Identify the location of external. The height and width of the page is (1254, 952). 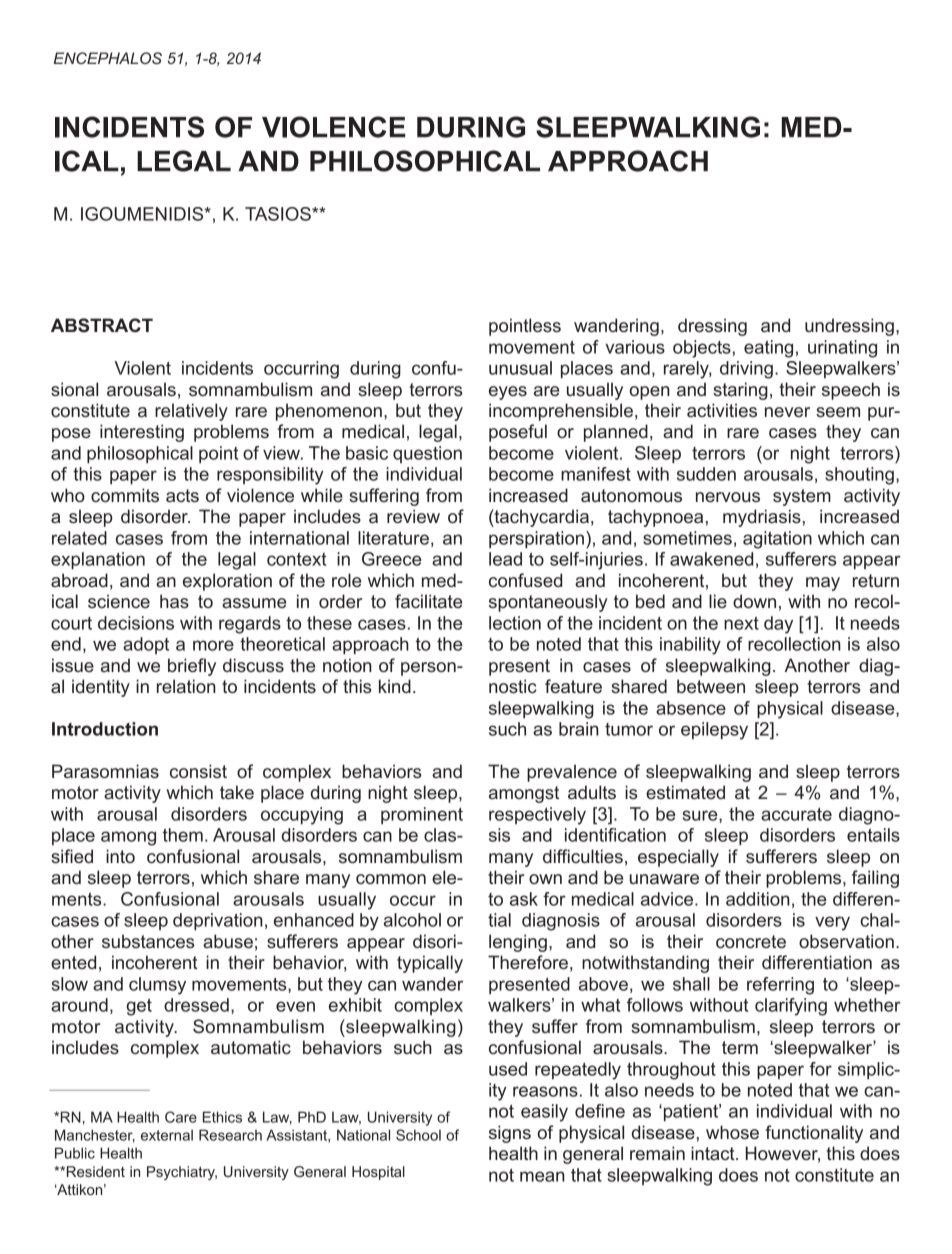
(167, 1135).
